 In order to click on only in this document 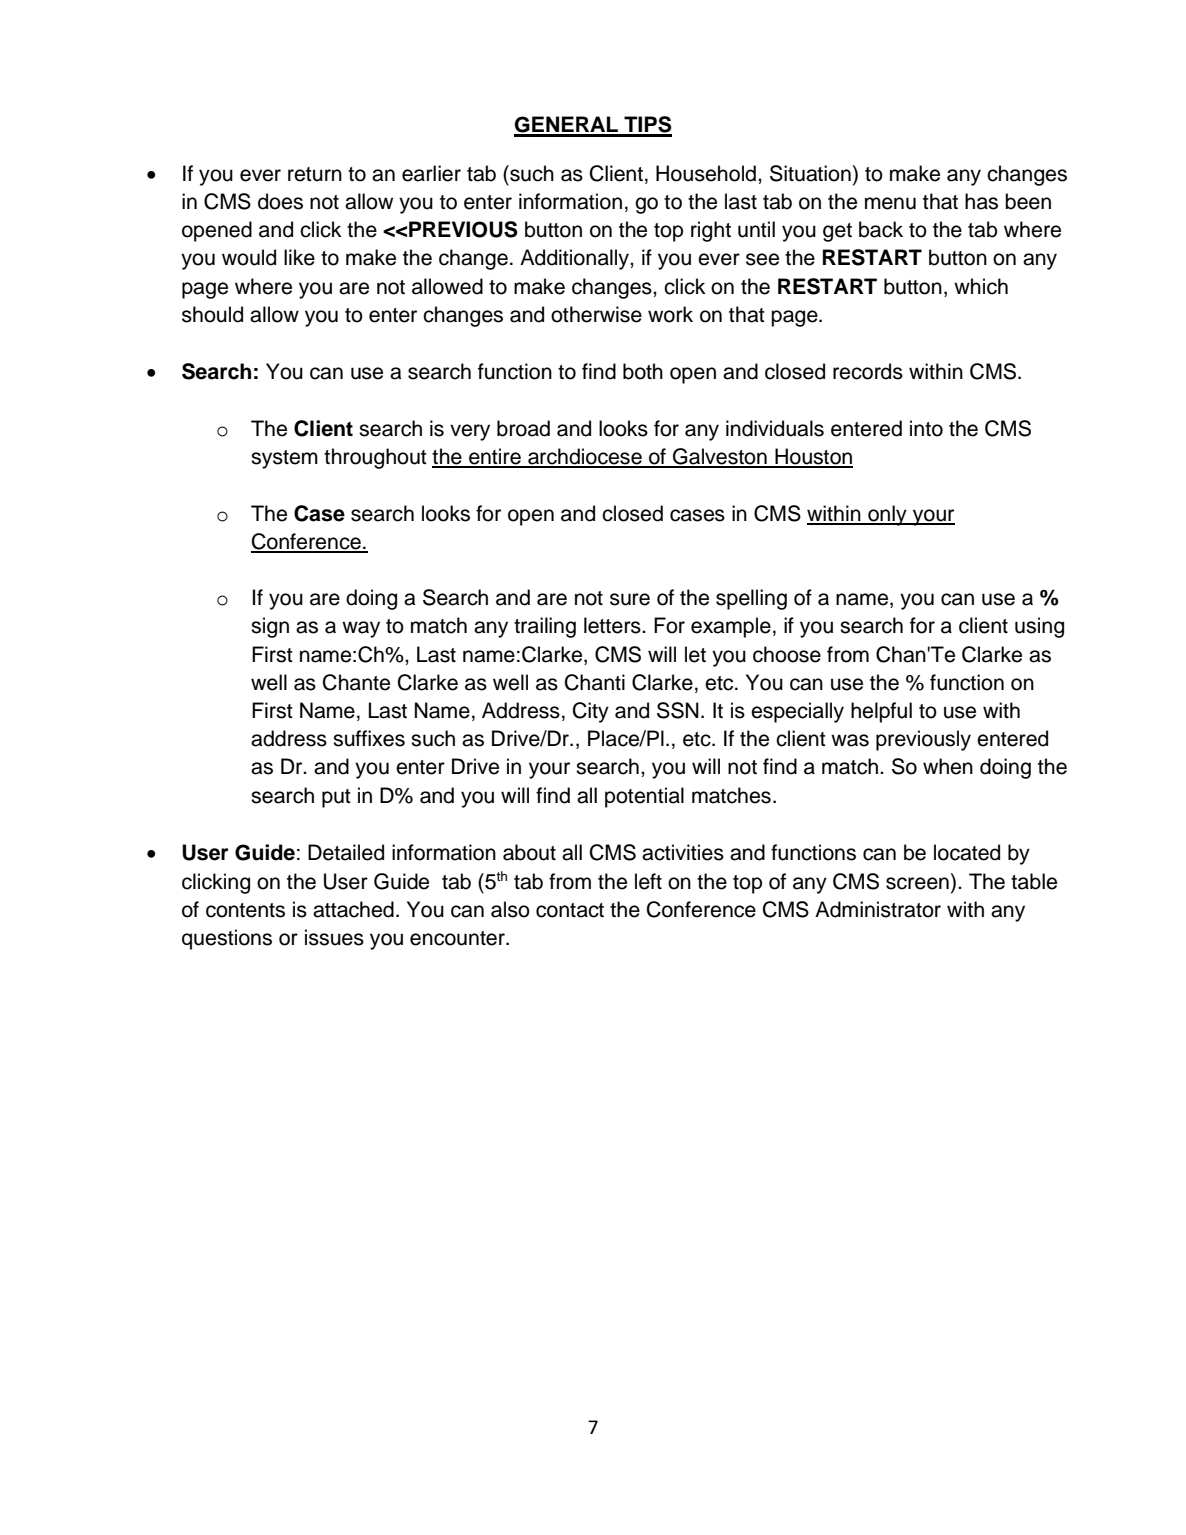, I will do `click(887, 515)`.
